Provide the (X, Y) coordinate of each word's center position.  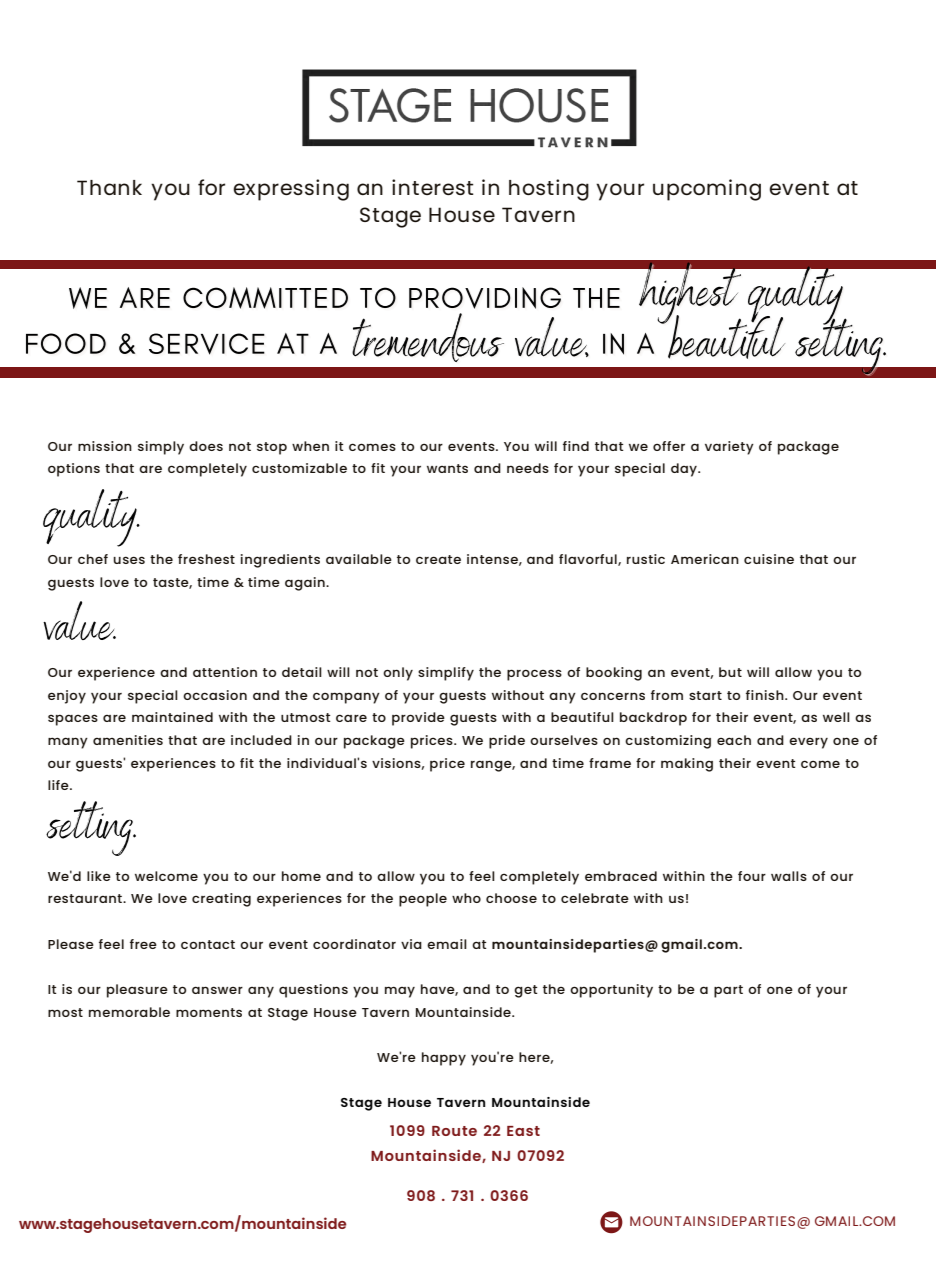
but (730, 672)
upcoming (707, 190)
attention (225, 672)
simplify (446, 674)
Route (454, 1131)
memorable (129, 1012)
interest (433, 187)
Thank (109, 187)
